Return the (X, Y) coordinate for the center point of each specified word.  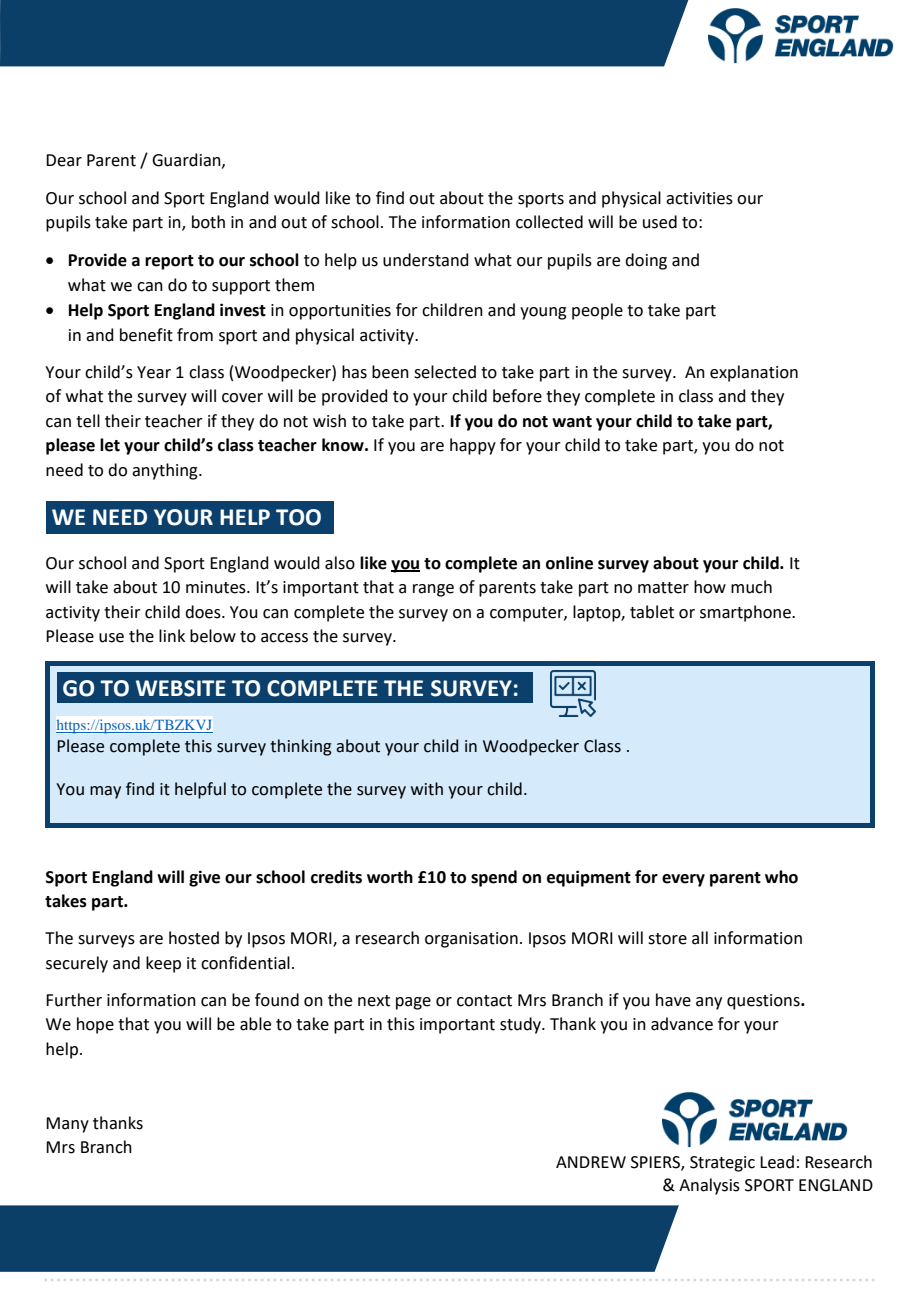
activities (699, 198)
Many (67, 1125)
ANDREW (591, 1162)
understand (426, 260)
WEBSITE (181, 688)
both (208, 222)
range (433, 590)
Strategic (722, 1164)
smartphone (746, 613)
